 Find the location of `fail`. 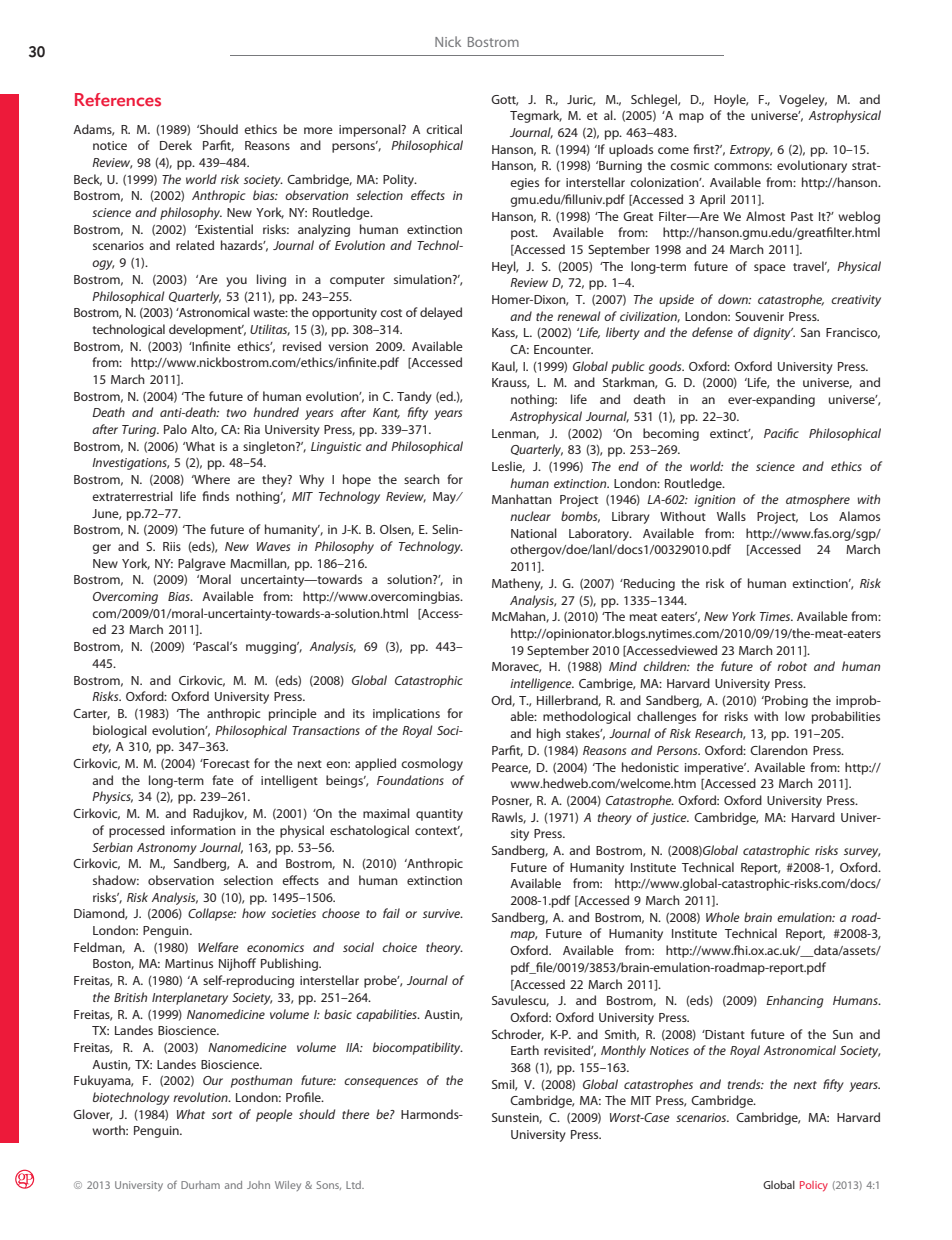

fail is located at coordinates (391, 913).
